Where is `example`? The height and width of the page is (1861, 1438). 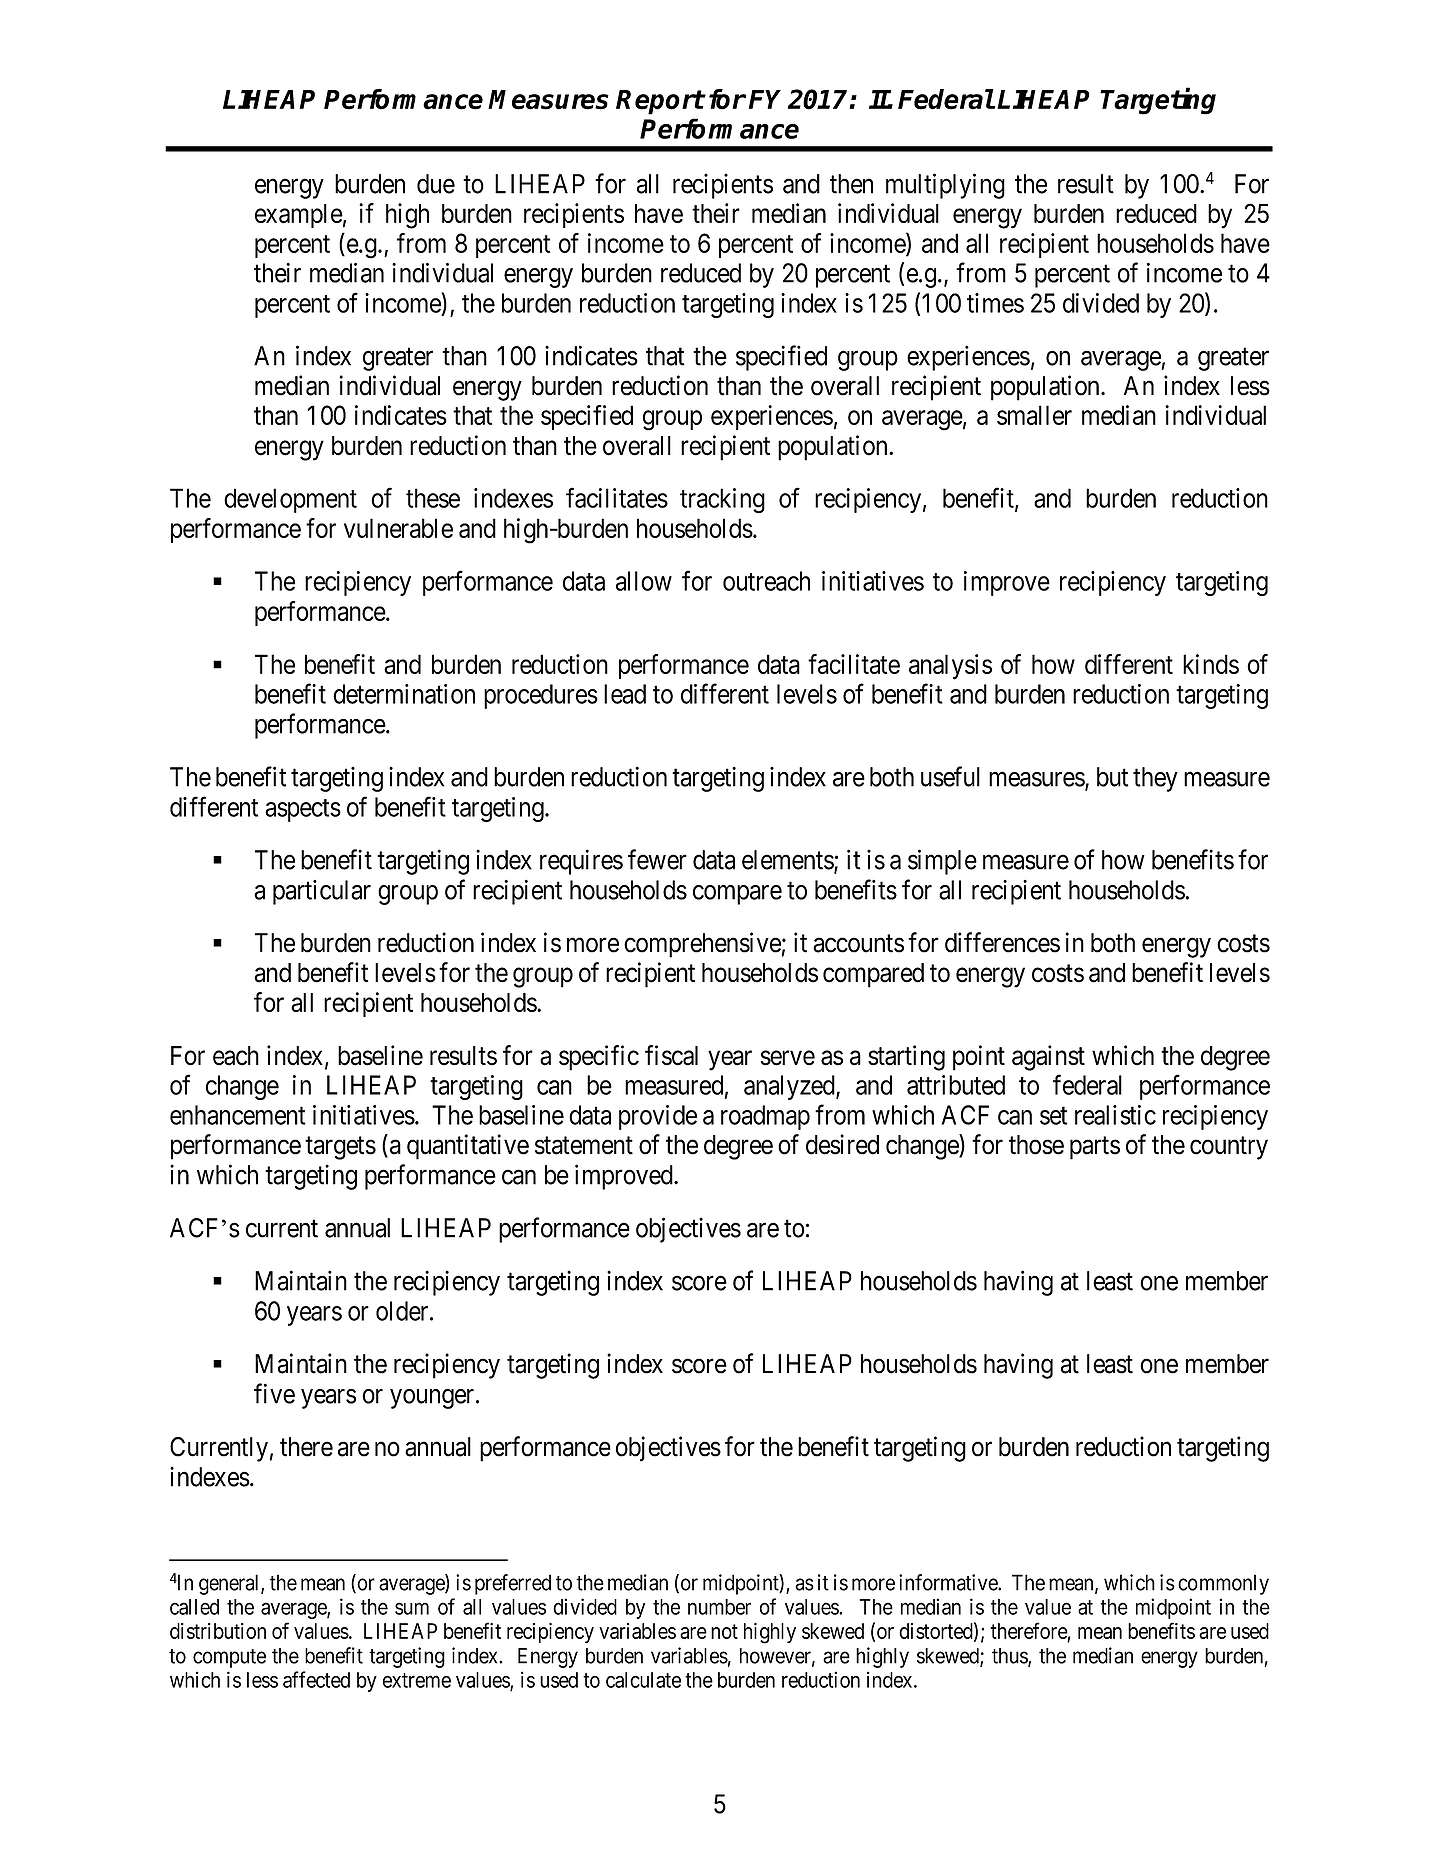 example is located at coordinates (299, 216).
